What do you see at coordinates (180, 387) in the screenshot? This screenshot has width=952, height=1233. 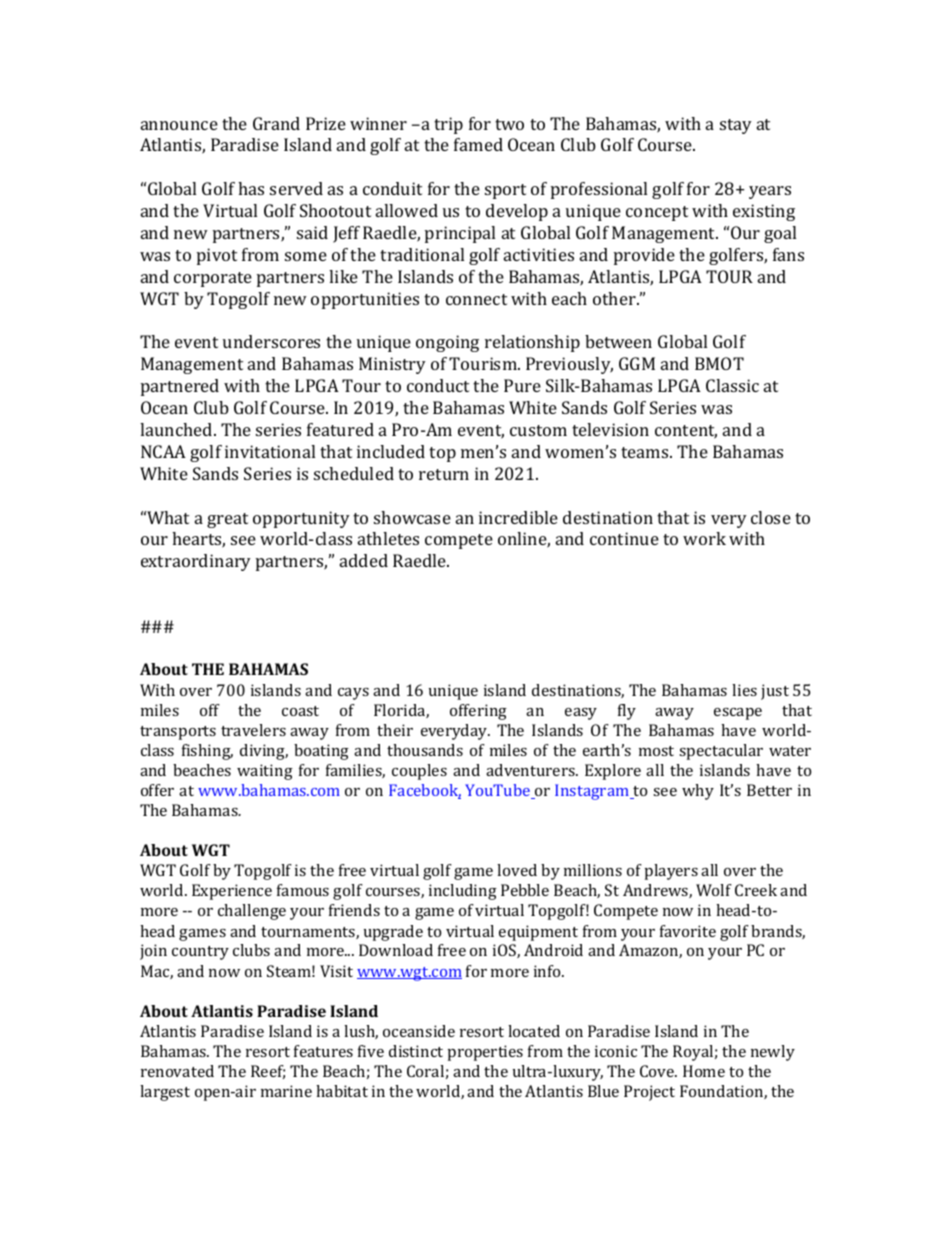 I see `partnered` at bounding box center [180, 387].
